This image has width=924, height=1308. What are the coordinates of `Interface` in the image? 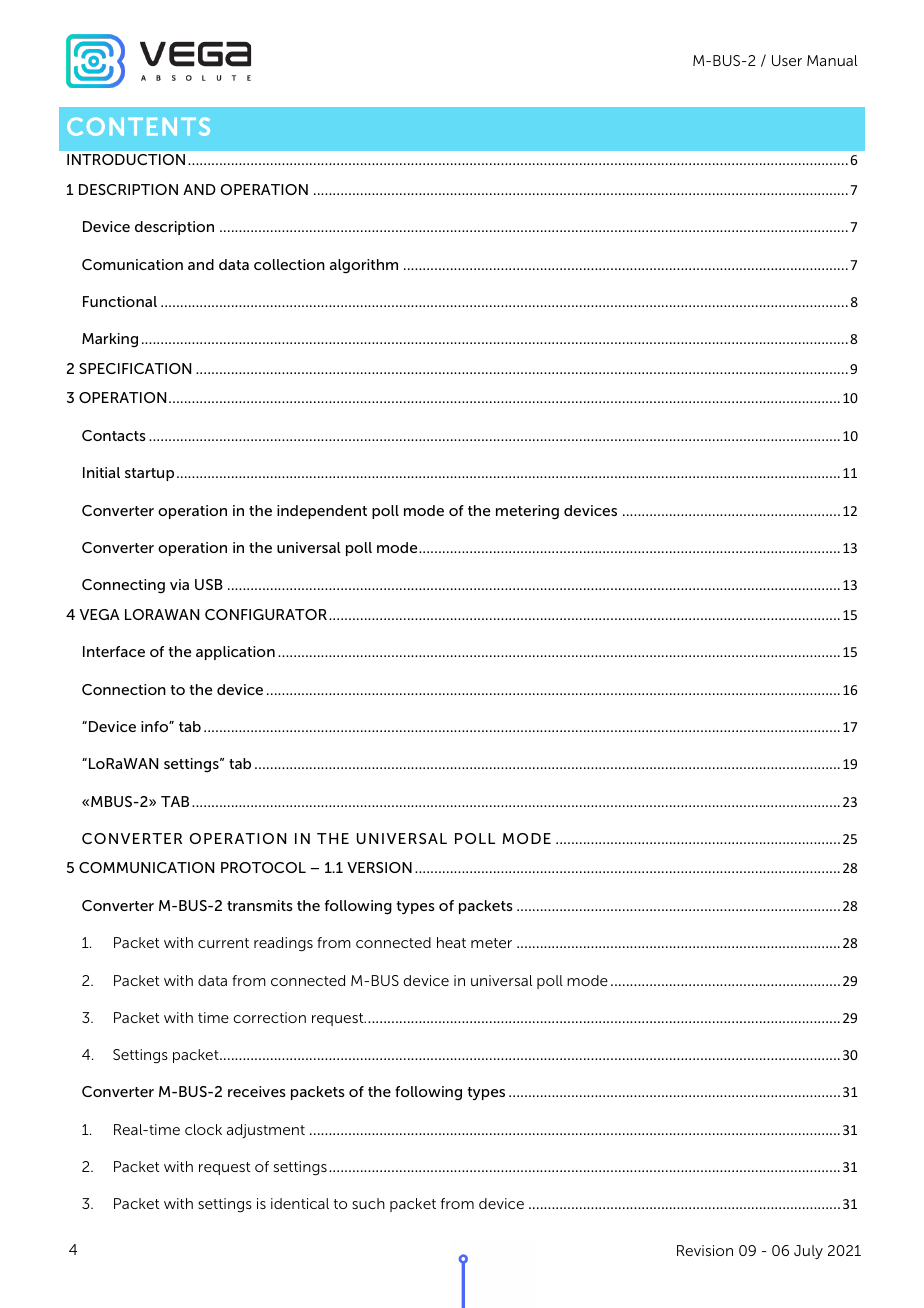 It's located at (114, 651).
